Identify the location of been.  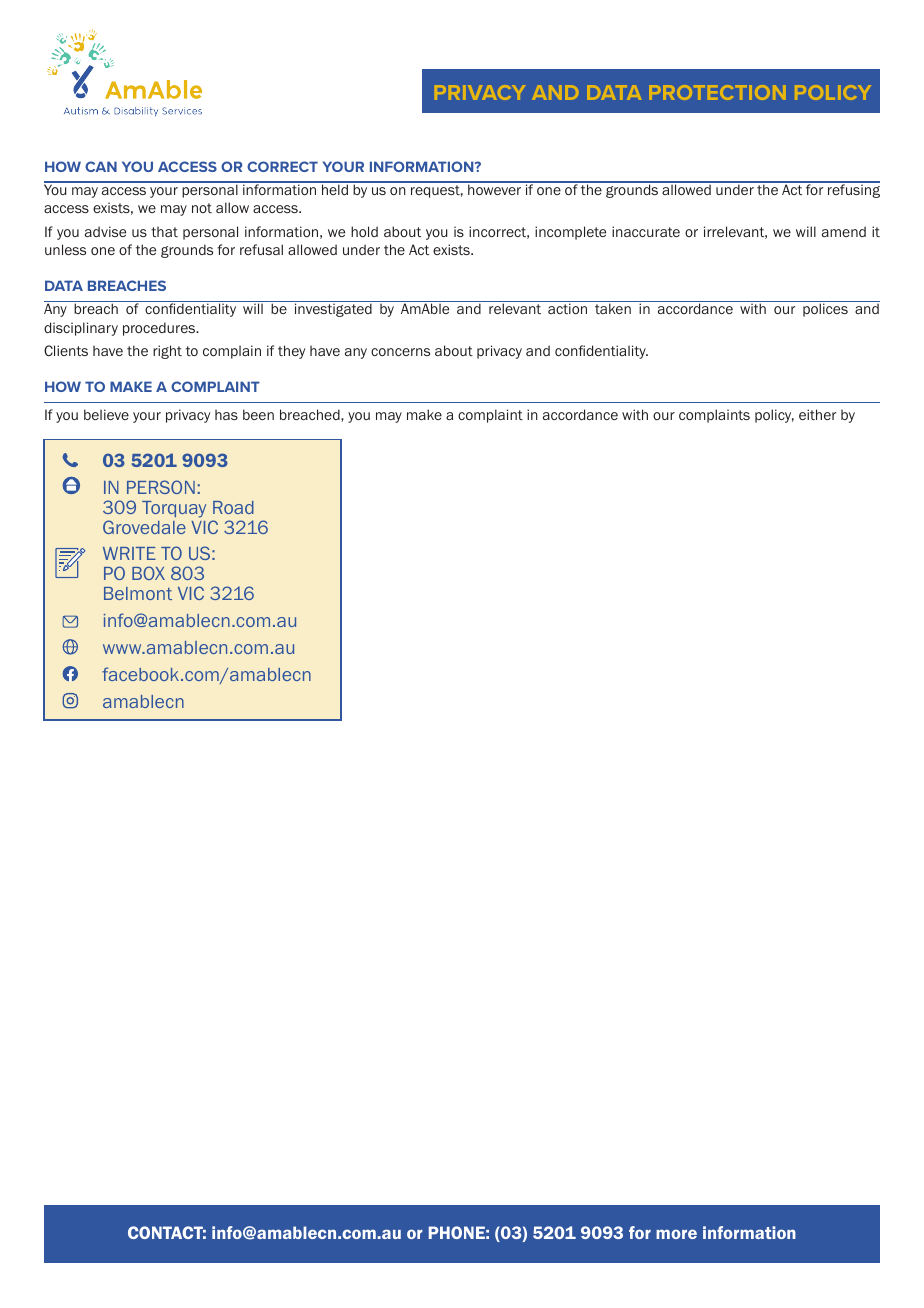
(258, 414).
